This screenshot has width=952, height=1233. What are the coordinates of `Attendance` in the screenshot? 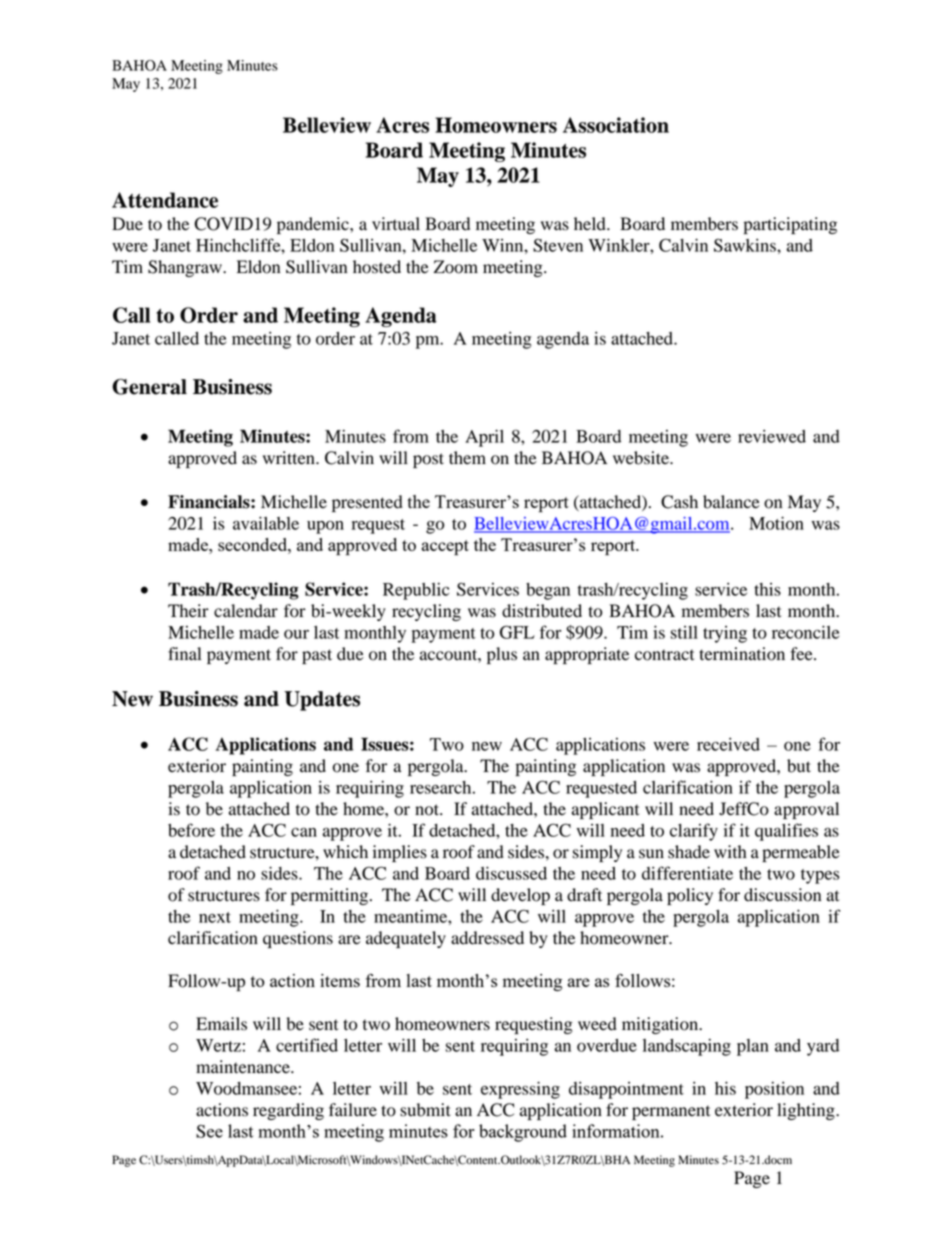 It's located at (165, 200).
